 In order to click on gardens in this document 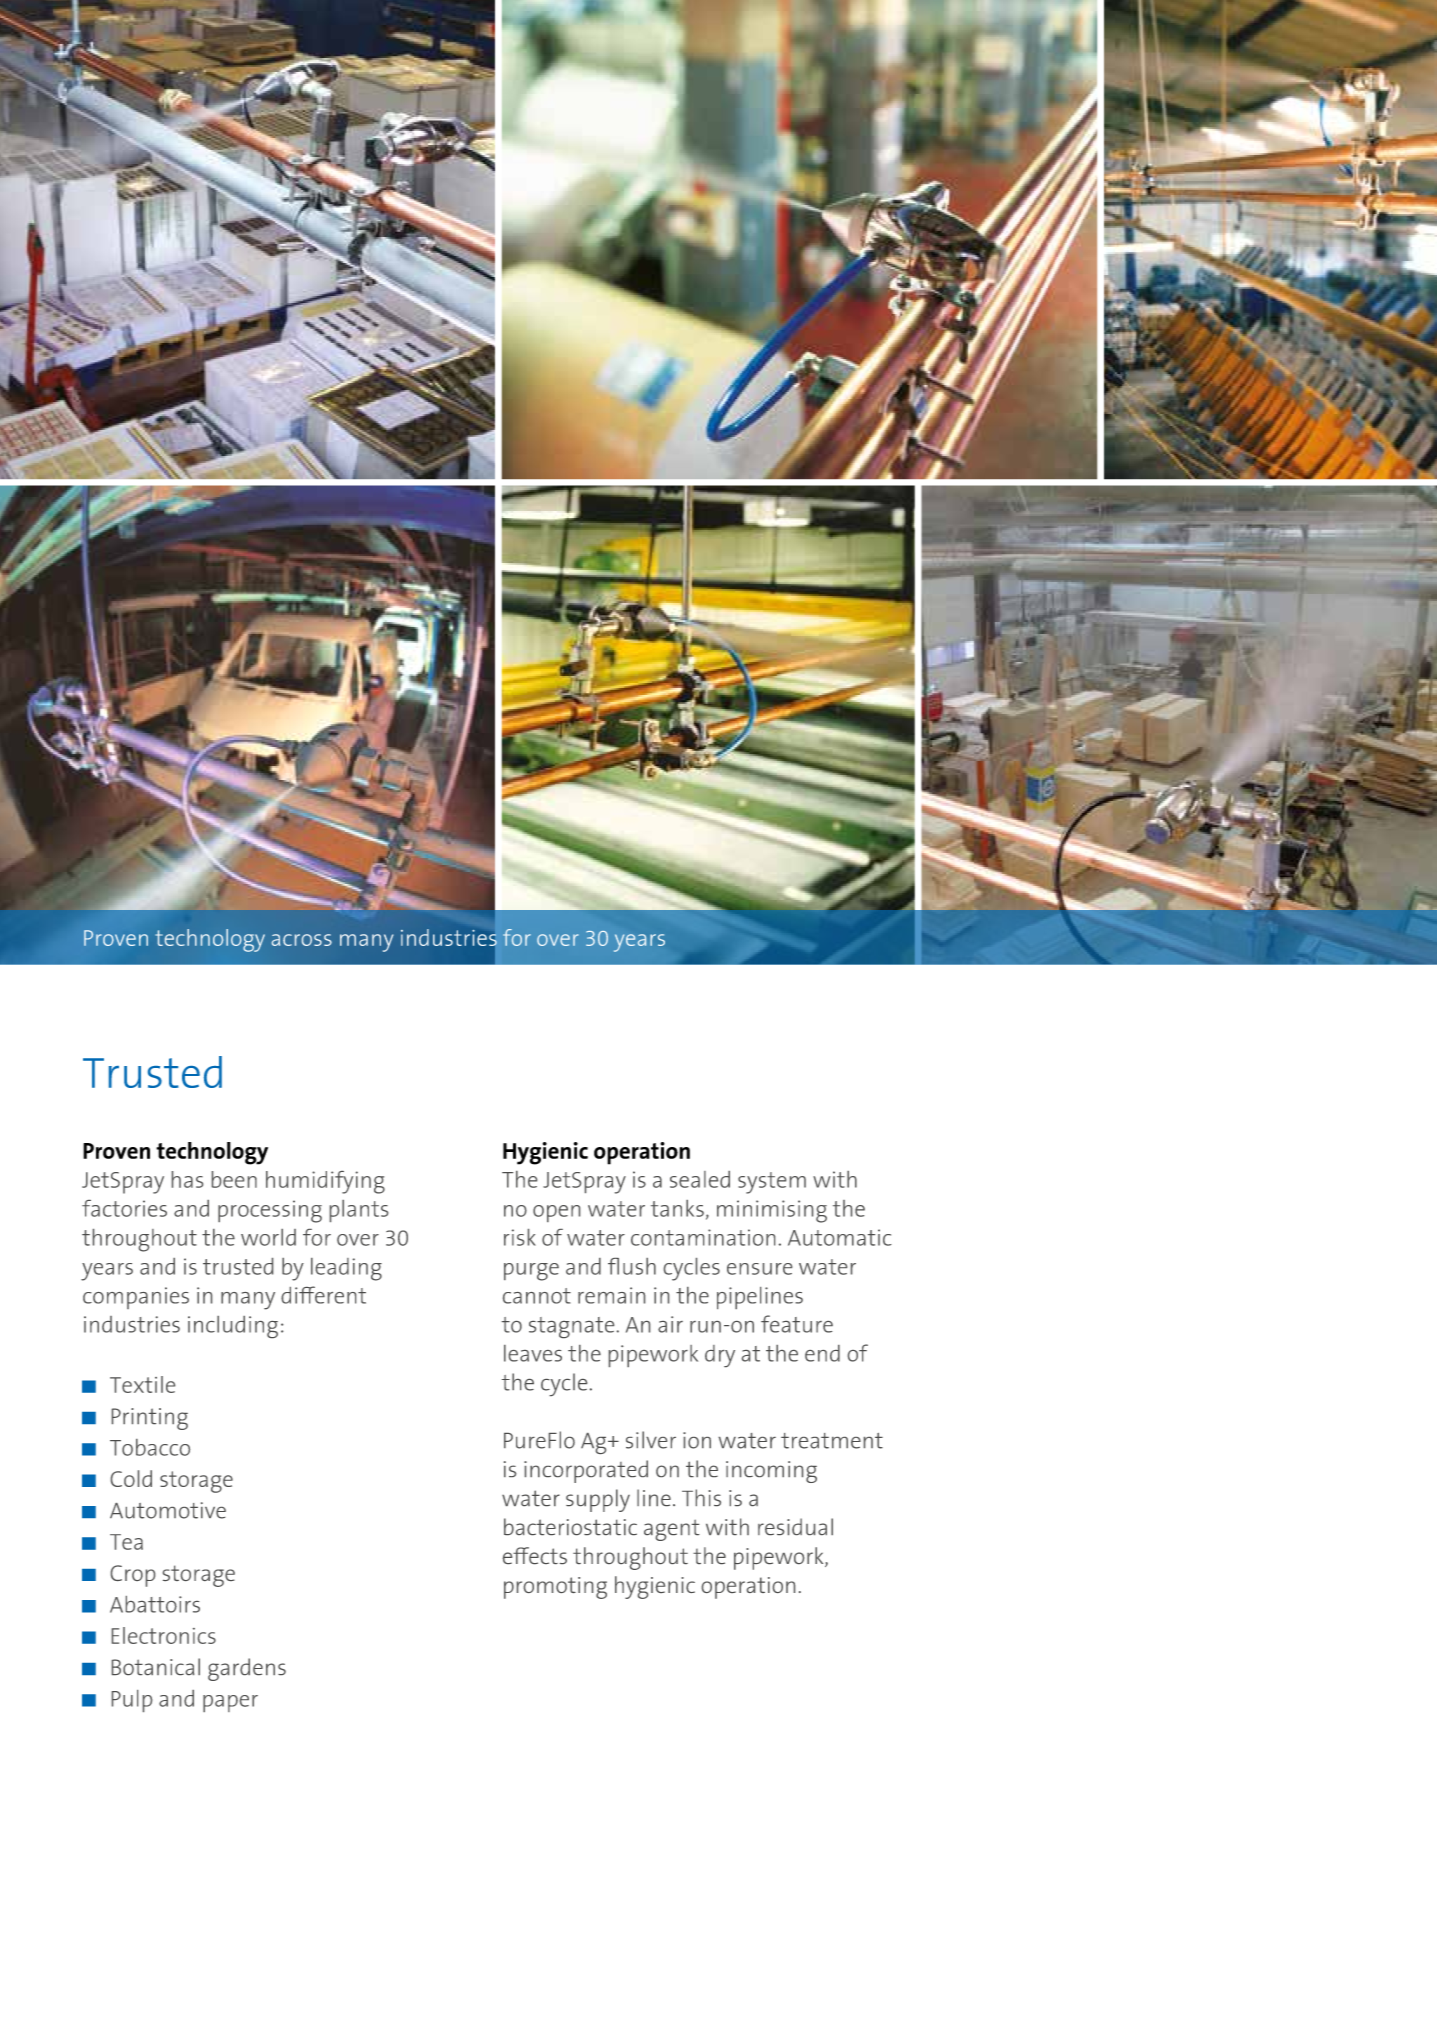, I will do `click(247, 1669)`.
